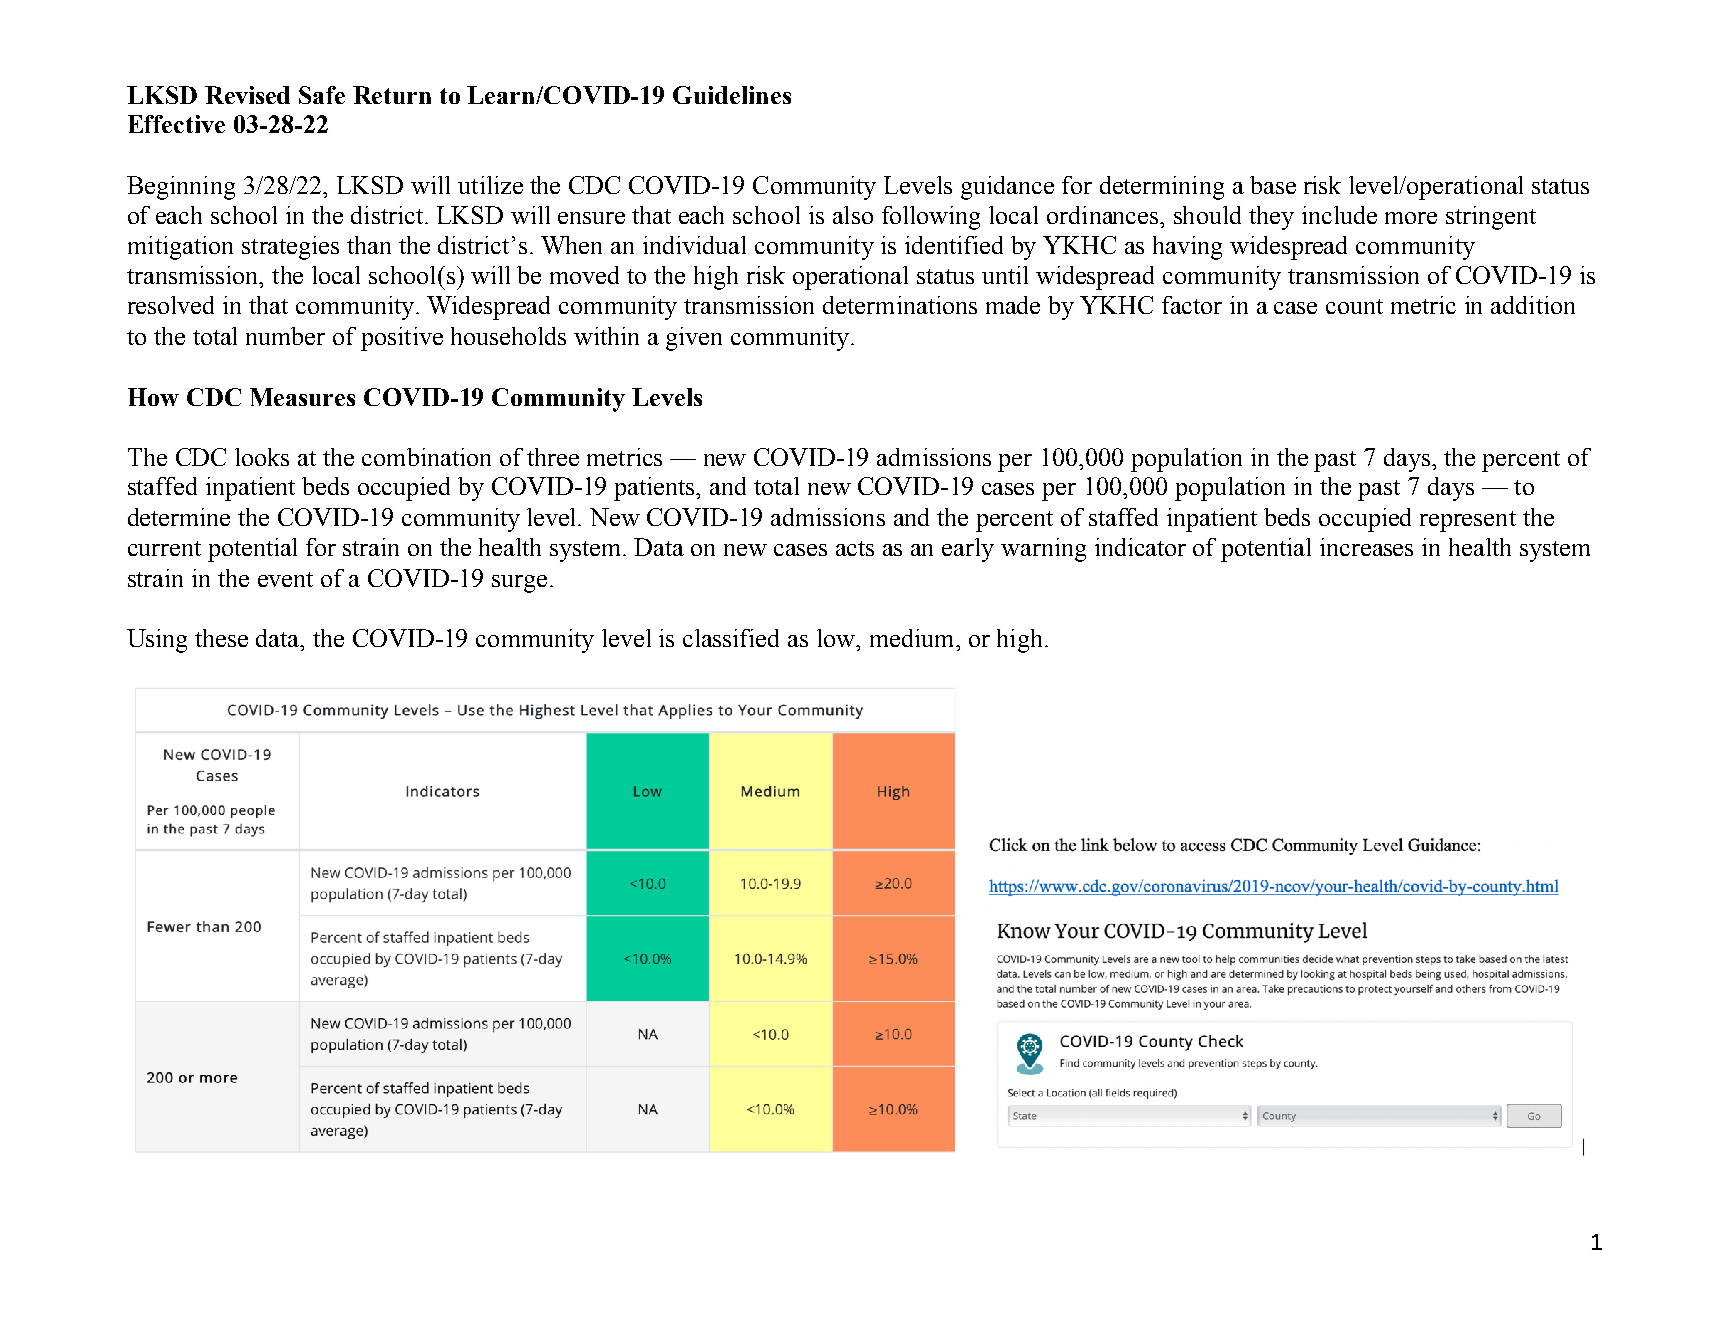 This screenshot has height=1334, width=1727. What do you see at coordinates (221, 638) in the screenshot?
I see `these` at bounding box center [221, 638].
